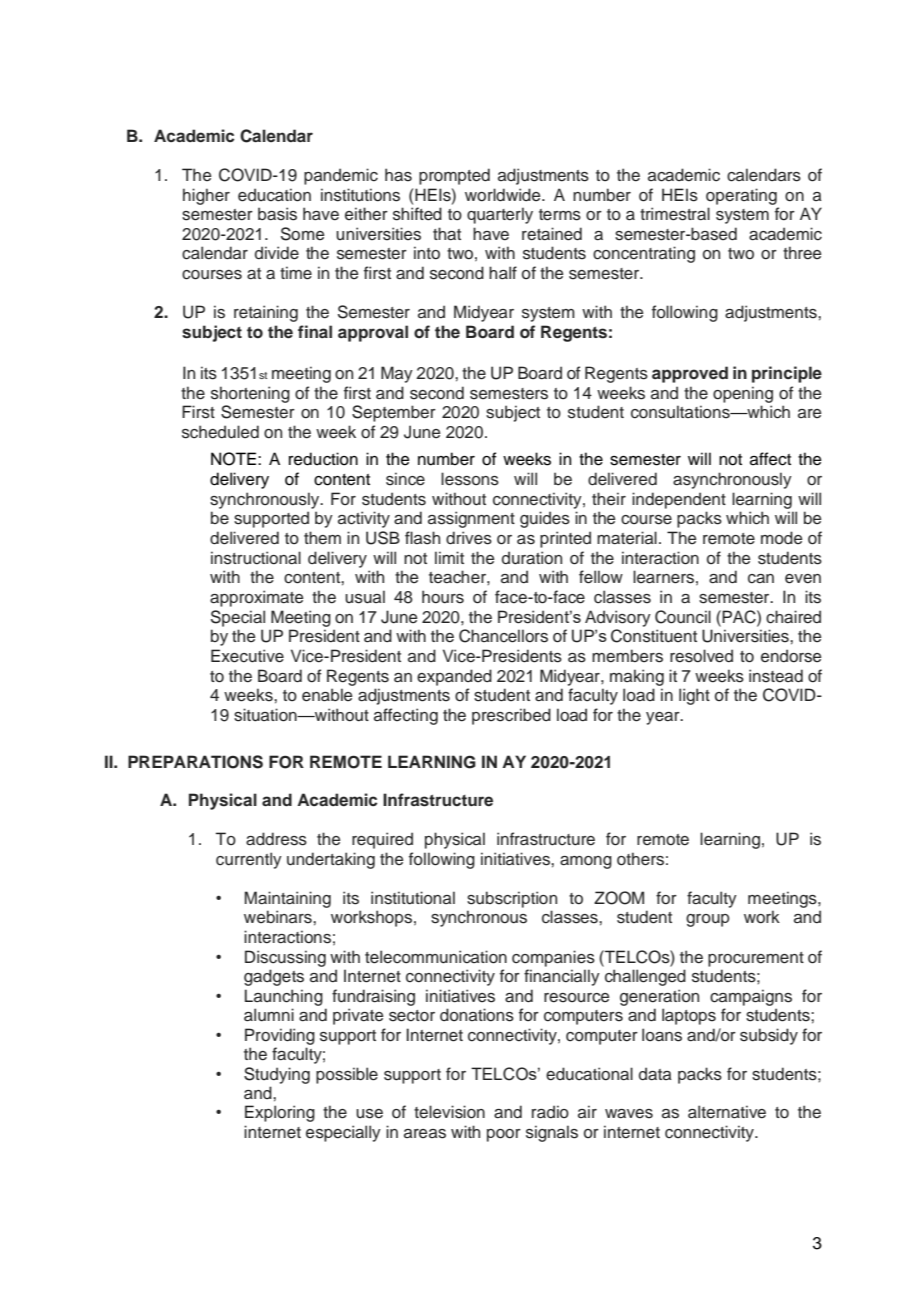 This document has height=1308, width=924. I want to click on expanded, so click(454, 677).
